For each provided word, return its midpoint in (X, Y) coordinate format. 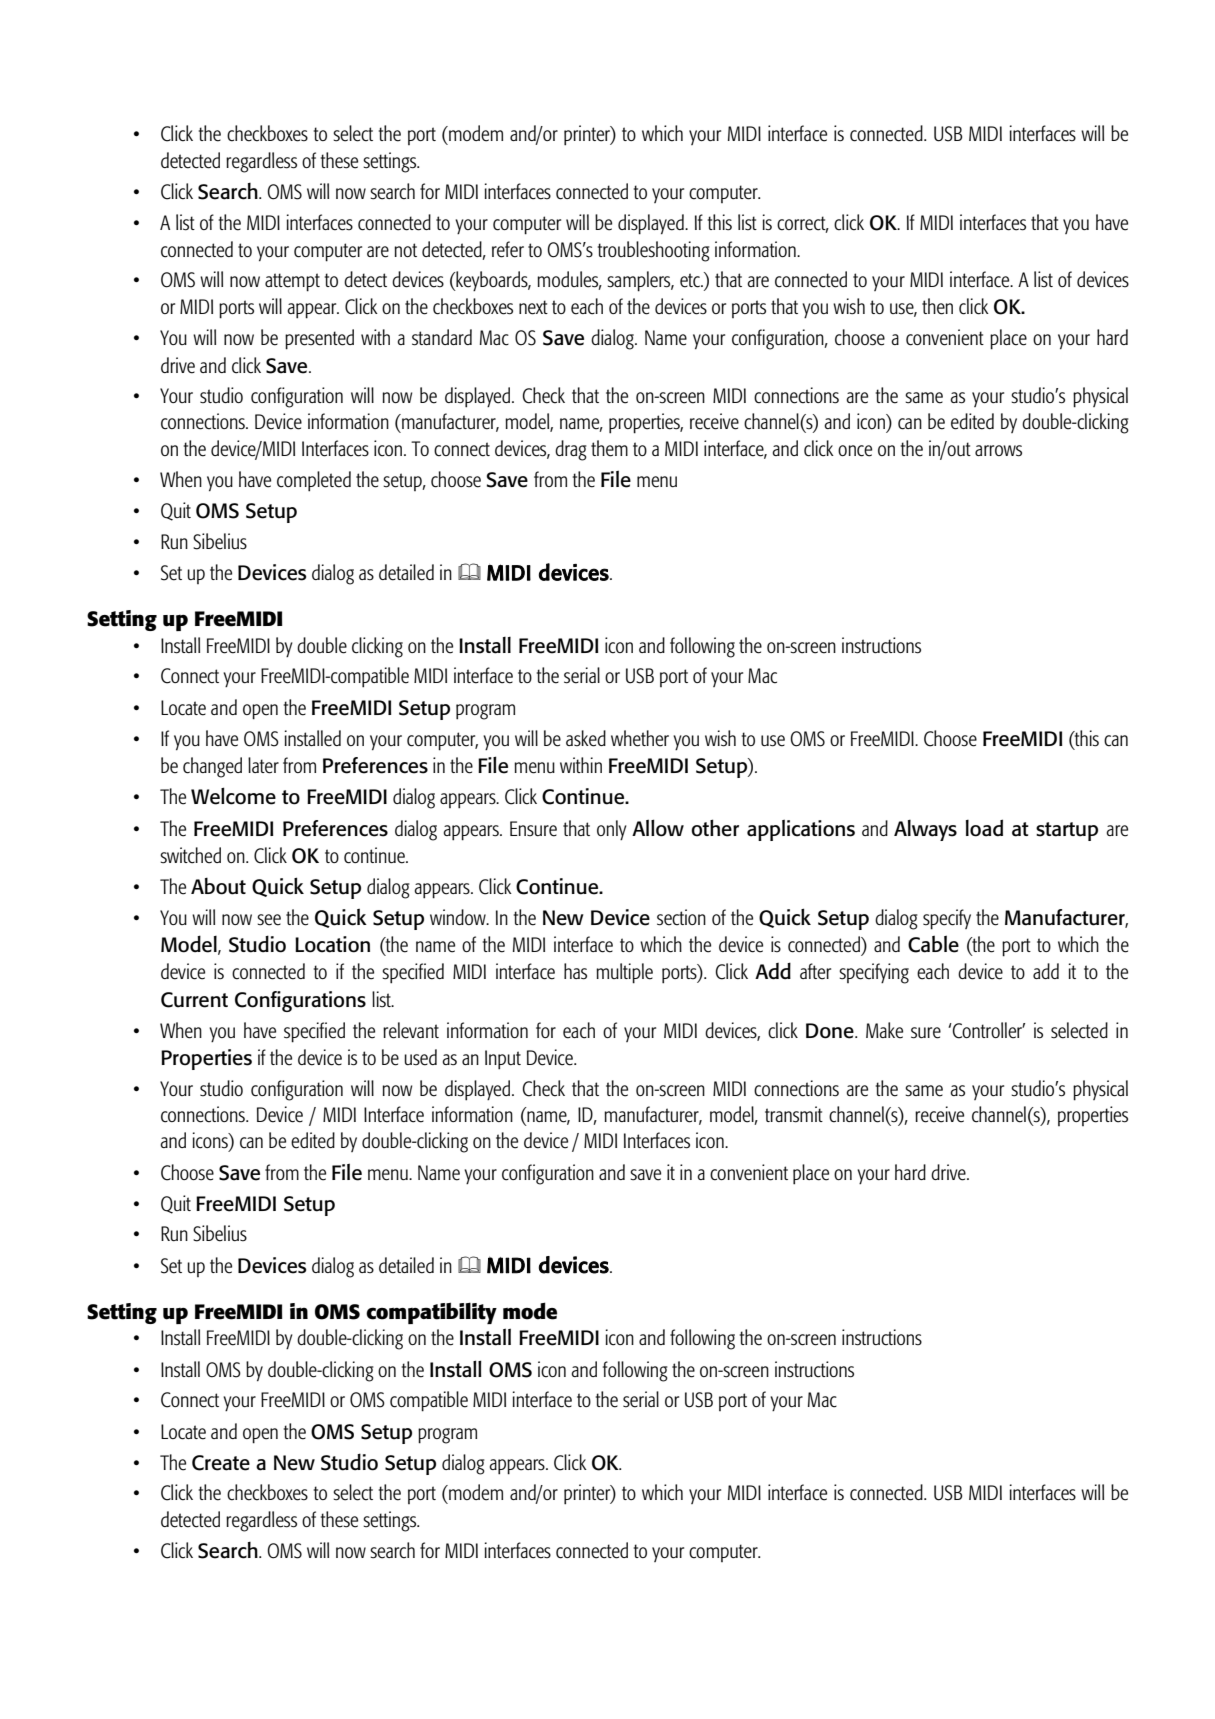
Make (884, 1030)
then (937, 306)
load (984, 828)
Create (221, 1463)
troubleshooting (654, 251)
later (263, 765)
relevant (411, 1030)
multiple (624, 973)
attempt (292, 282)
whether (640, 738)
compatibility (431, 1313)
